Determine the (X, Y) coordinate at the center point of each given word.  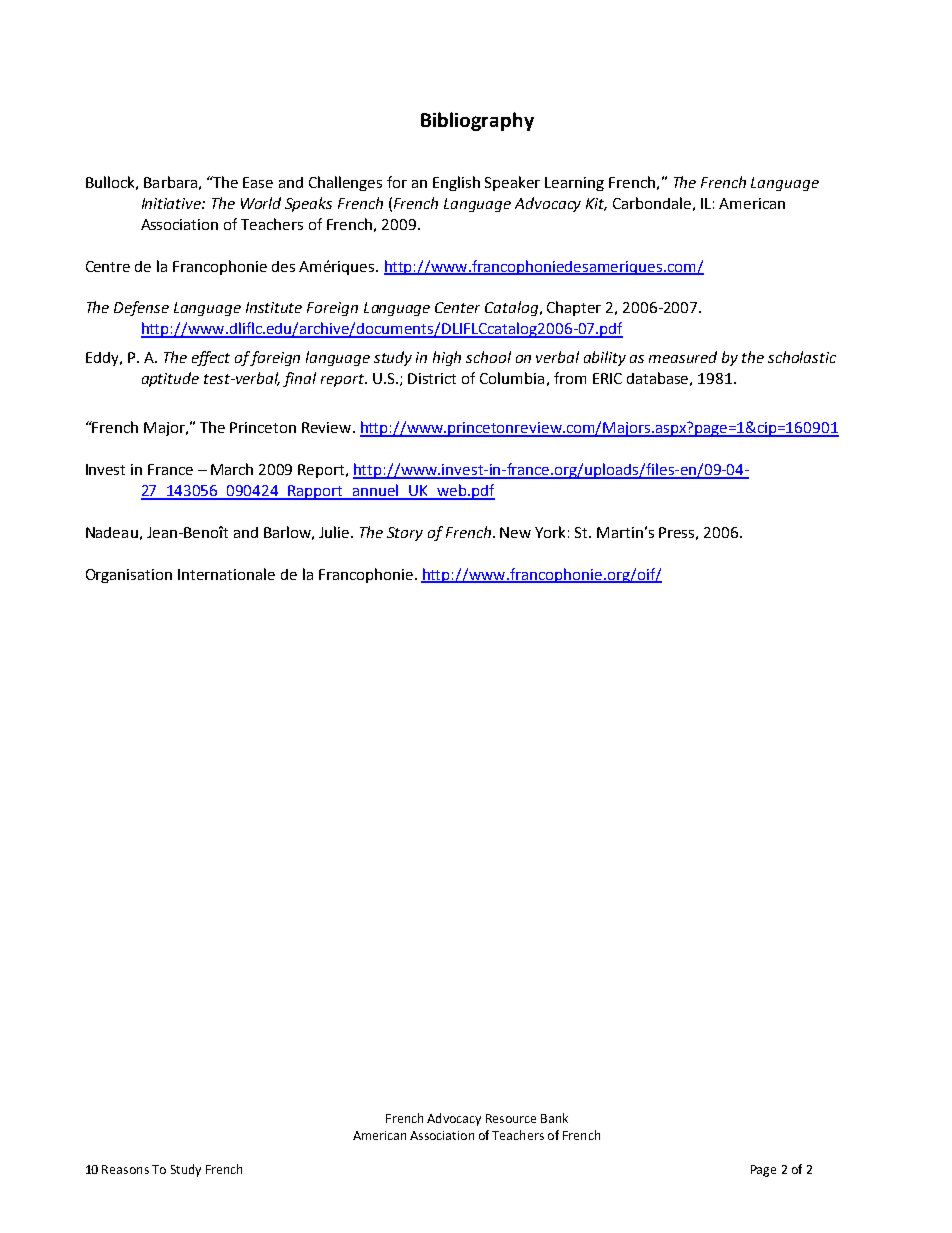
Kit (596, 204)
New (515, 532)
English (456, 183)
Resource (511, 1118)
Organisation (129, 576)
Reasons (125, 1169)
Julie (335, 532)
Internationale (226, 574)
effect (211, 358)
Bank (554, 1118)
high (447, 358)
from (570, 378)
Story (405, 534)
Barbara (170, 182)
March (232, 469)
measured (683, 357)
